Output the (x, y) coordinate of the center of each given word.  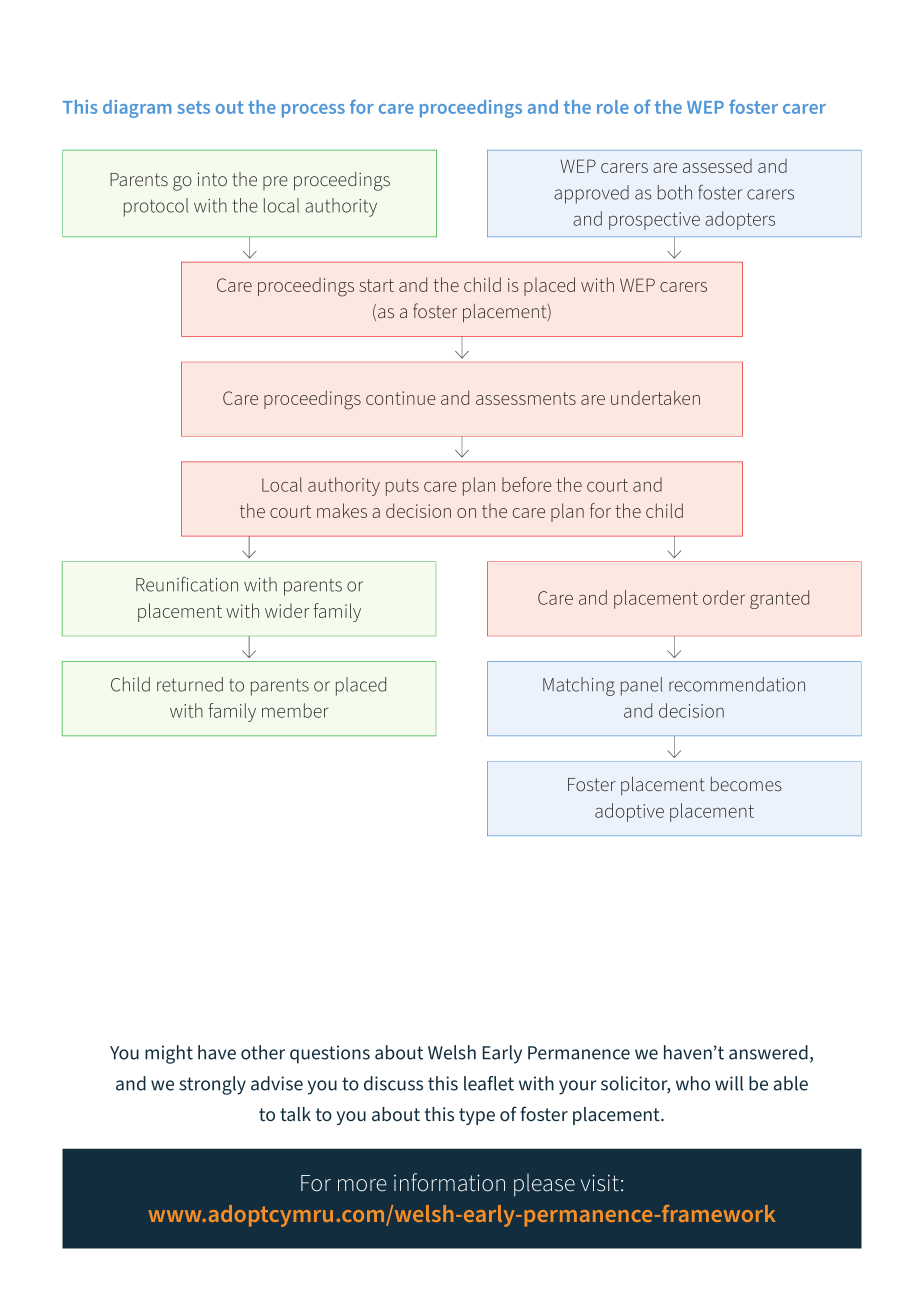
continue (401, 398)
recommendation (737, 684)
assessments (526, 398)
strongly (212, 1085)
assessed (717, 166)
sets (193, 107)
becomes (746, 784)
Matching (579, 686)
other (263, 1052)
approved (591, 194)
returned (190, 684)
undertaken (655, 397)
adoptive (629, 812)
